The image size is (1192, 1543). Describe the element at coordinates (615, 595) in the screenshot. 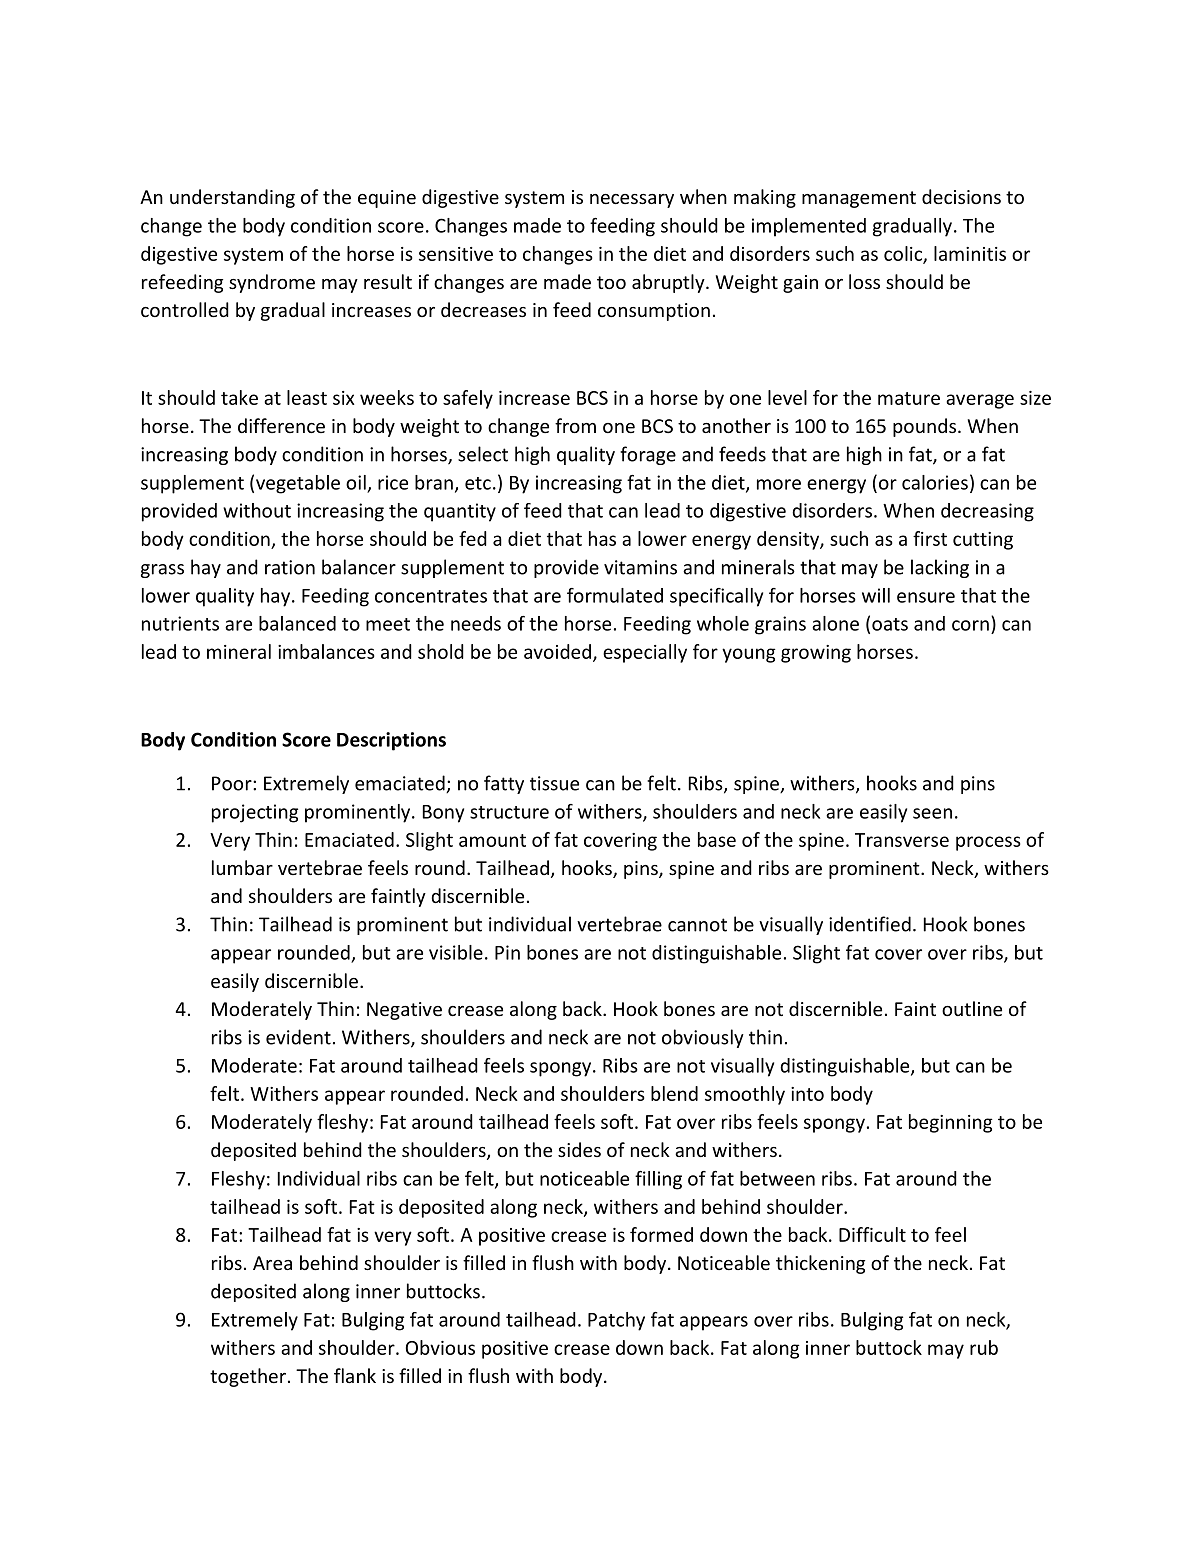

I see `formulated` at that location.
